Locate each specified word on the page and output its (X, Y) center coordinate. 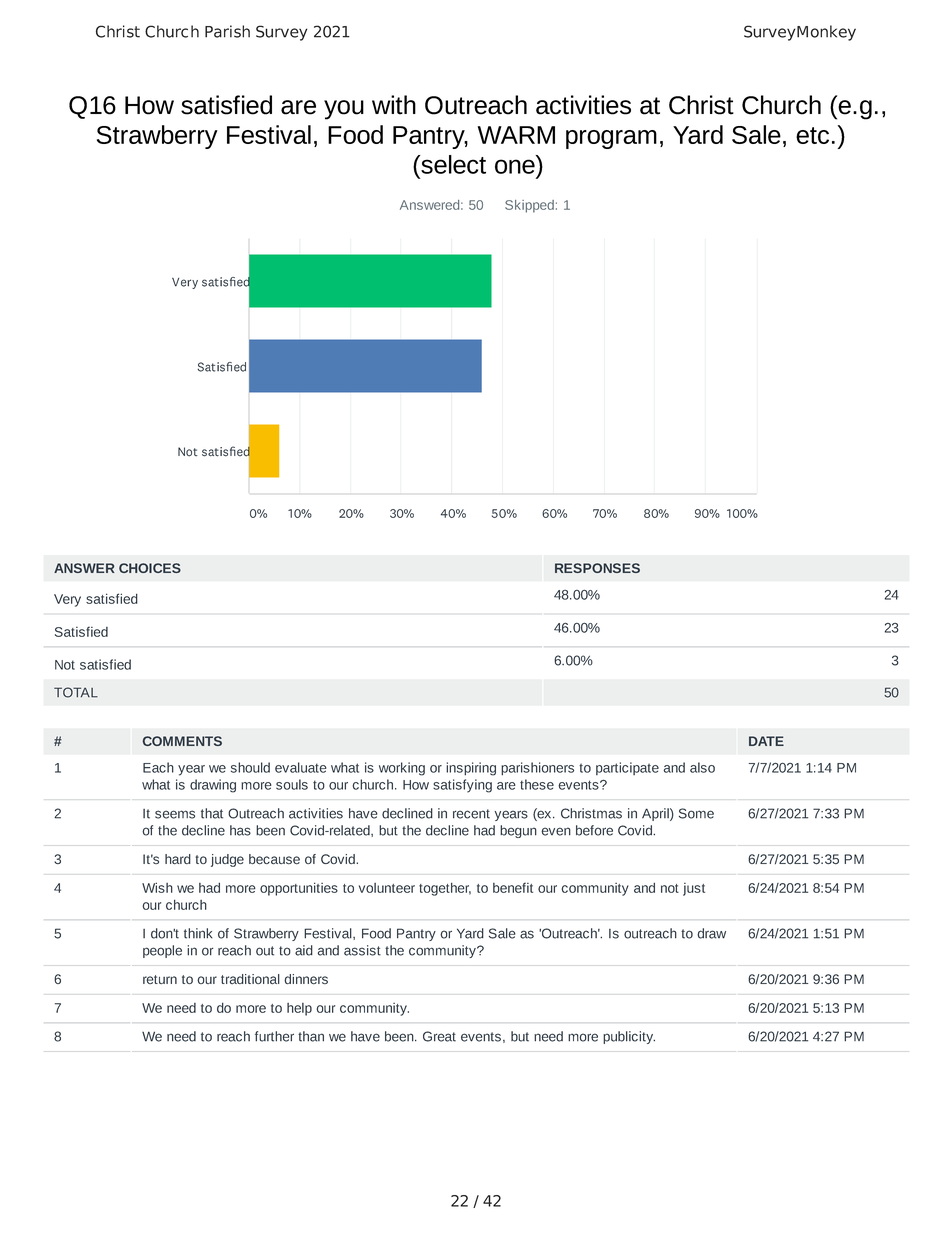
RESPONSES (597, 568)
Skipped (529, 206)
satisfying (462, 786)
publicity (629, 1037)
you (344, 110)
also (702, 767)
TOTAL (76, 692)
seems (175, 814)
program (611, 139)
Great (439, 1036)
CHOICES (150, 568)
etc (812, 135)
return (160, 979)
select (452, 164)
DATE (766, 741)
